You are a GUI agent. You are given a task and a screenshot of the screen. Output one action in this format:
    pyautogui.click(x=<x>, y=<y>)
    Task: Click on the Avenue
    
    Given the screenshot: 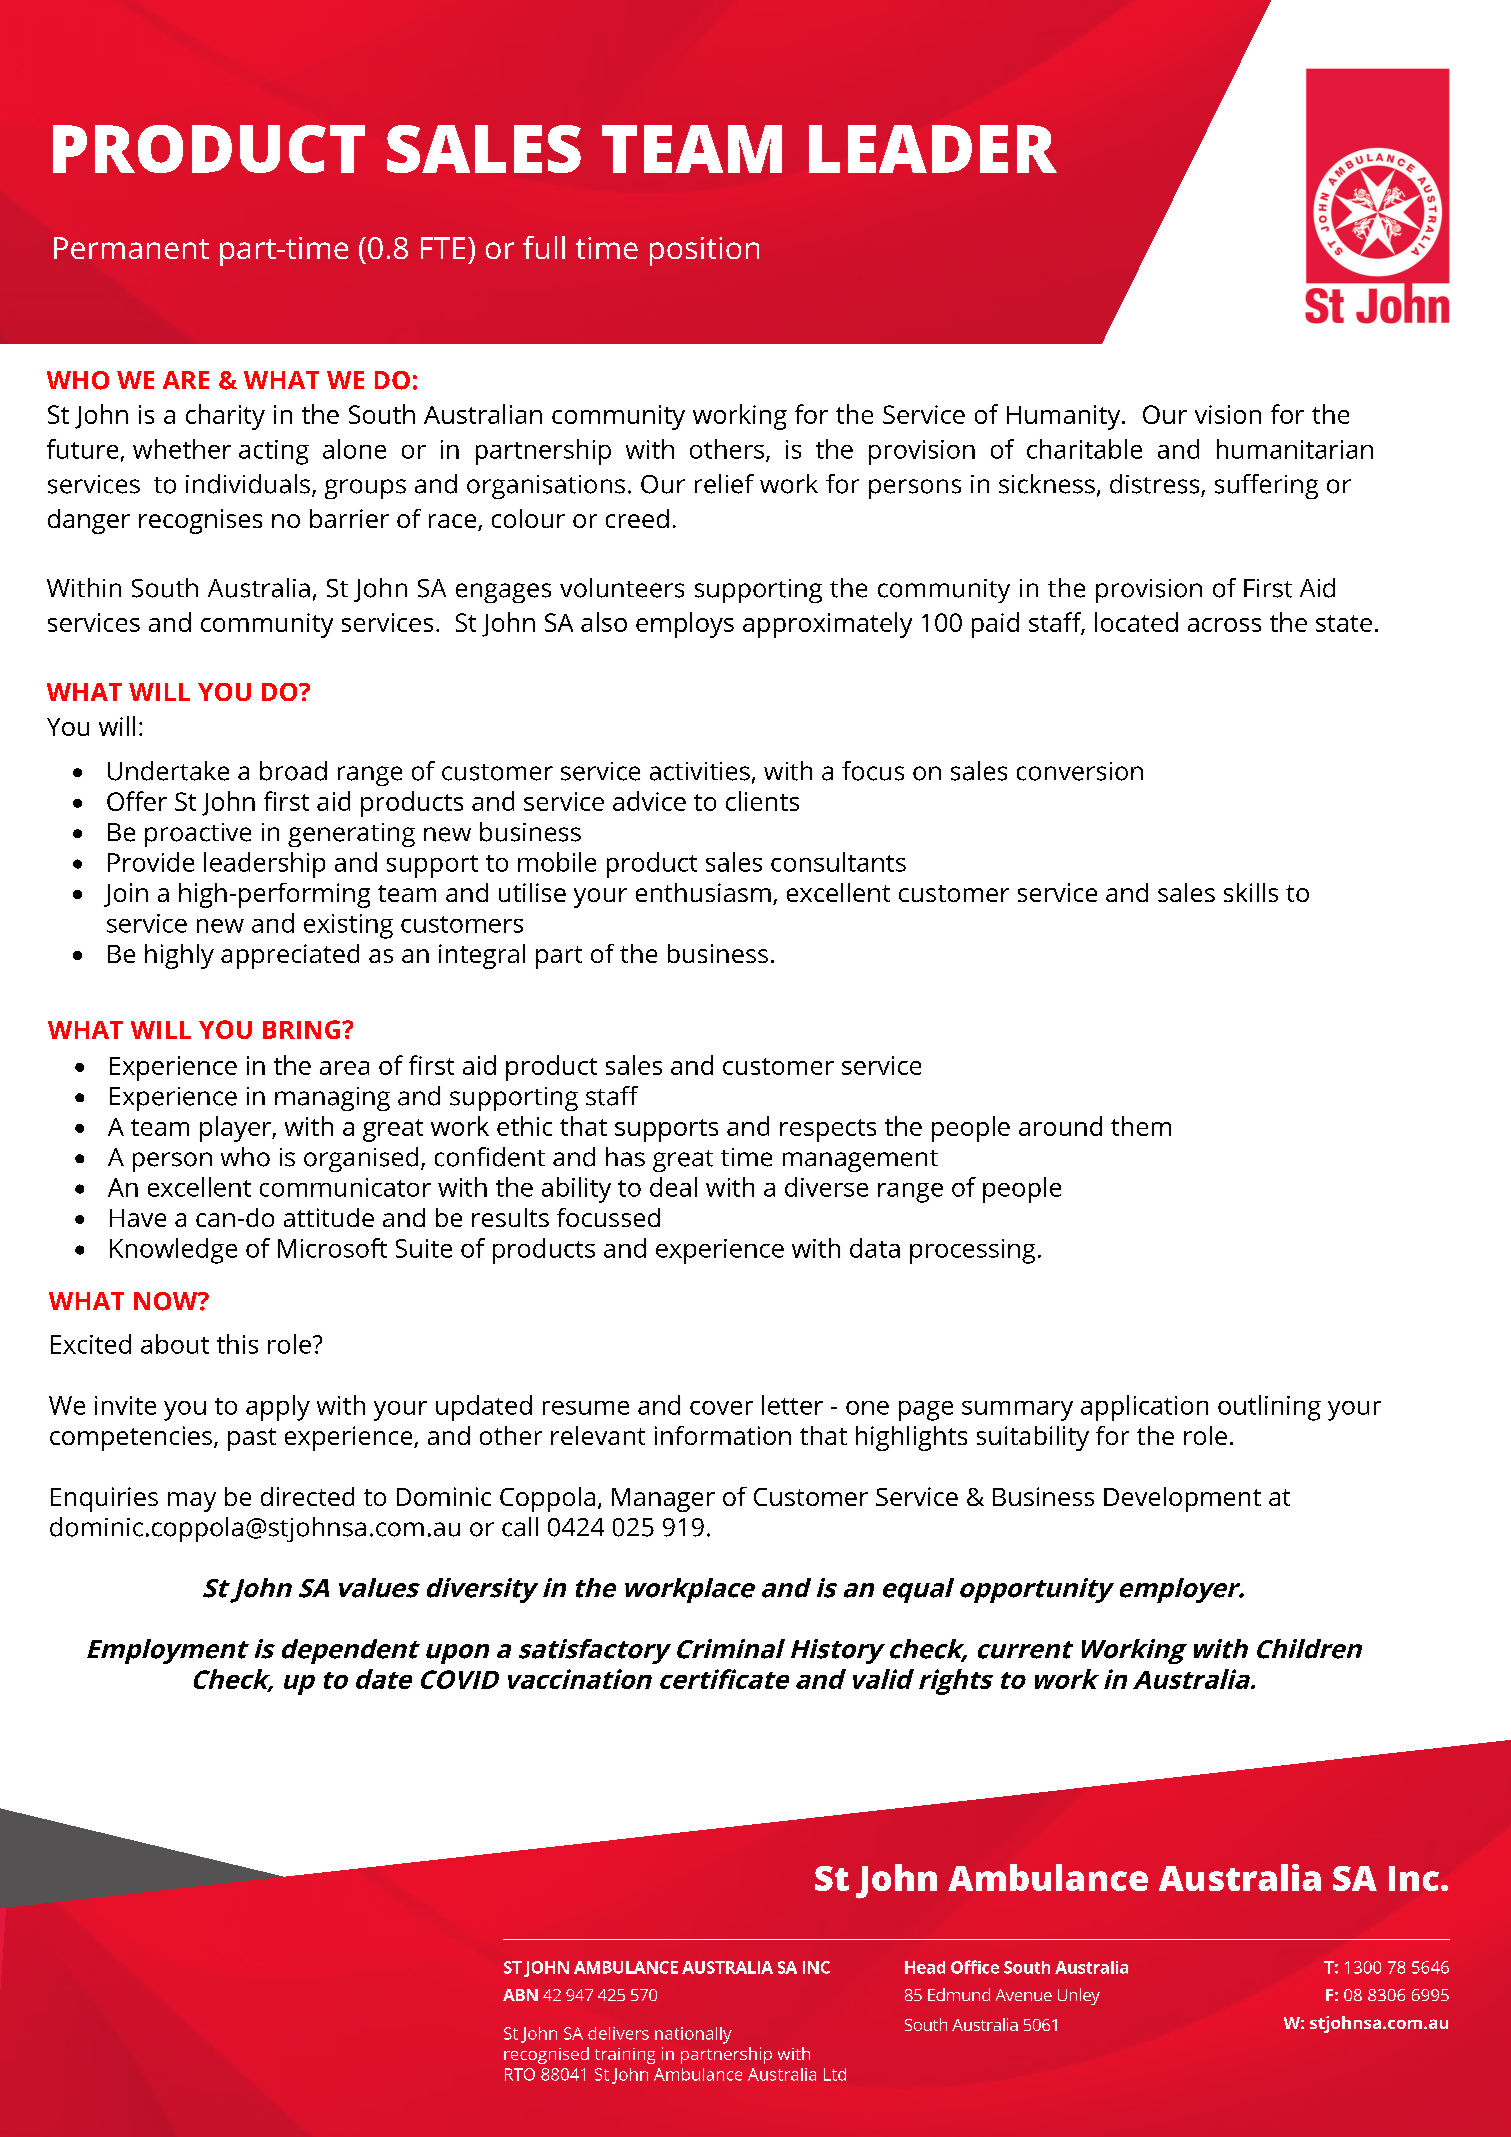 What is the action you would take?
    pyautogui.click(x=1024, y=1995)
